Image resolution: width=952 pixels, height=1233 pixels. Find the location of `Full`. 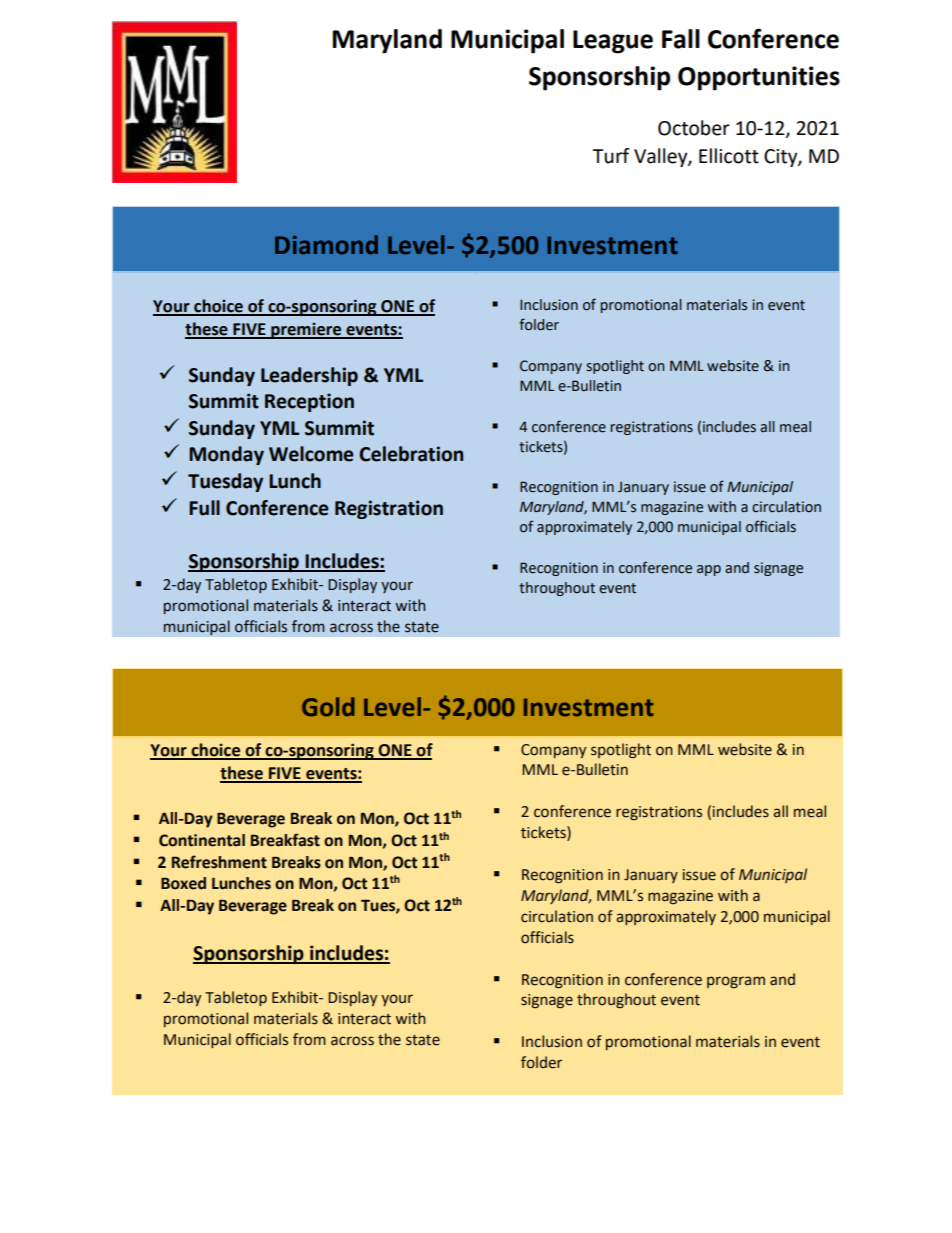

Full is located at coordinates (204, 508).
